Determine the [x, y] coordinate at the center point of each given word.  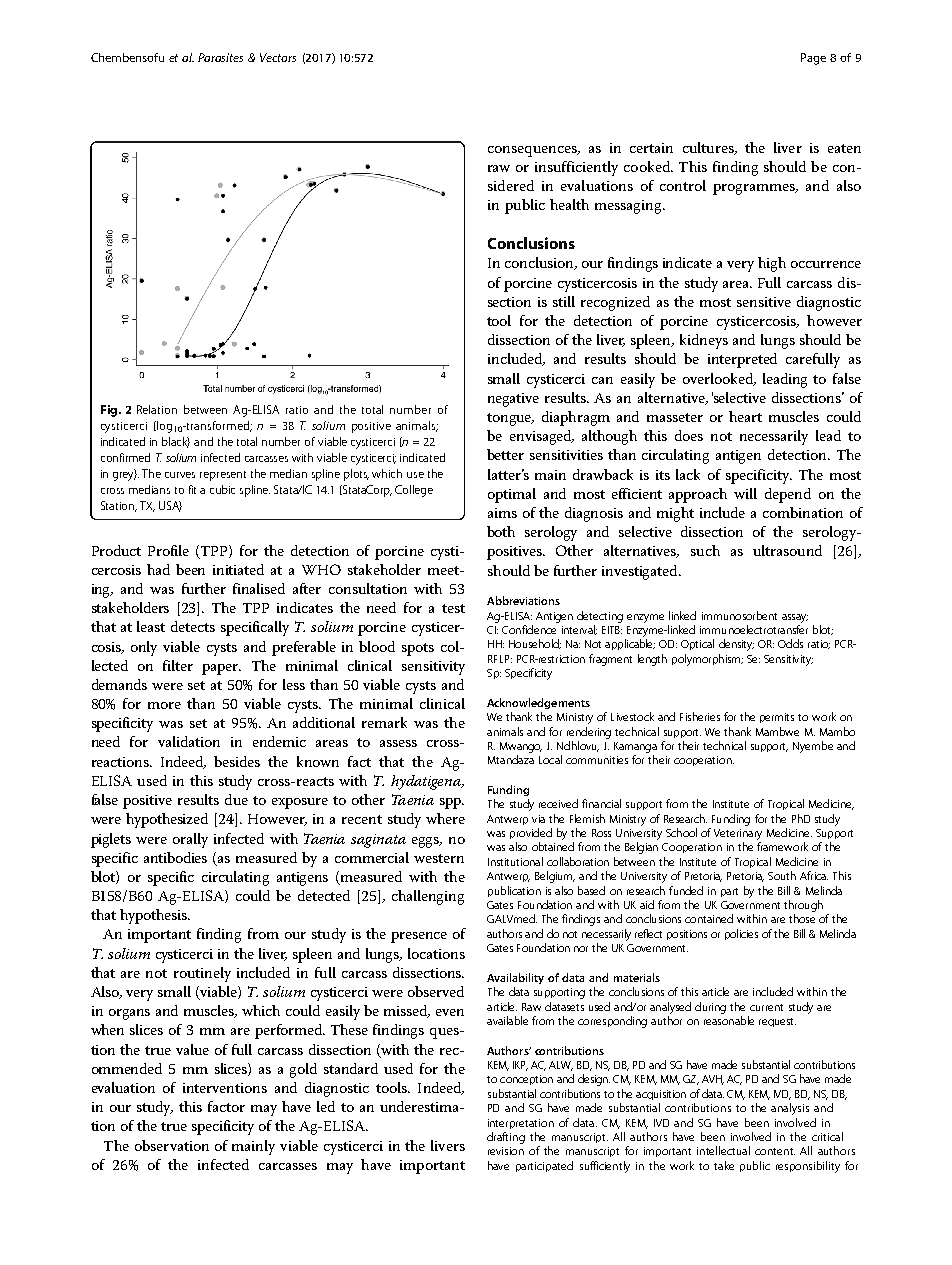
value [192, 1049]
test [453, 608]
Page [813, 59]
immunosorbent [739, 615]
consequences [533, 151]
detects [193, 626]
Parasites [220, 57]
